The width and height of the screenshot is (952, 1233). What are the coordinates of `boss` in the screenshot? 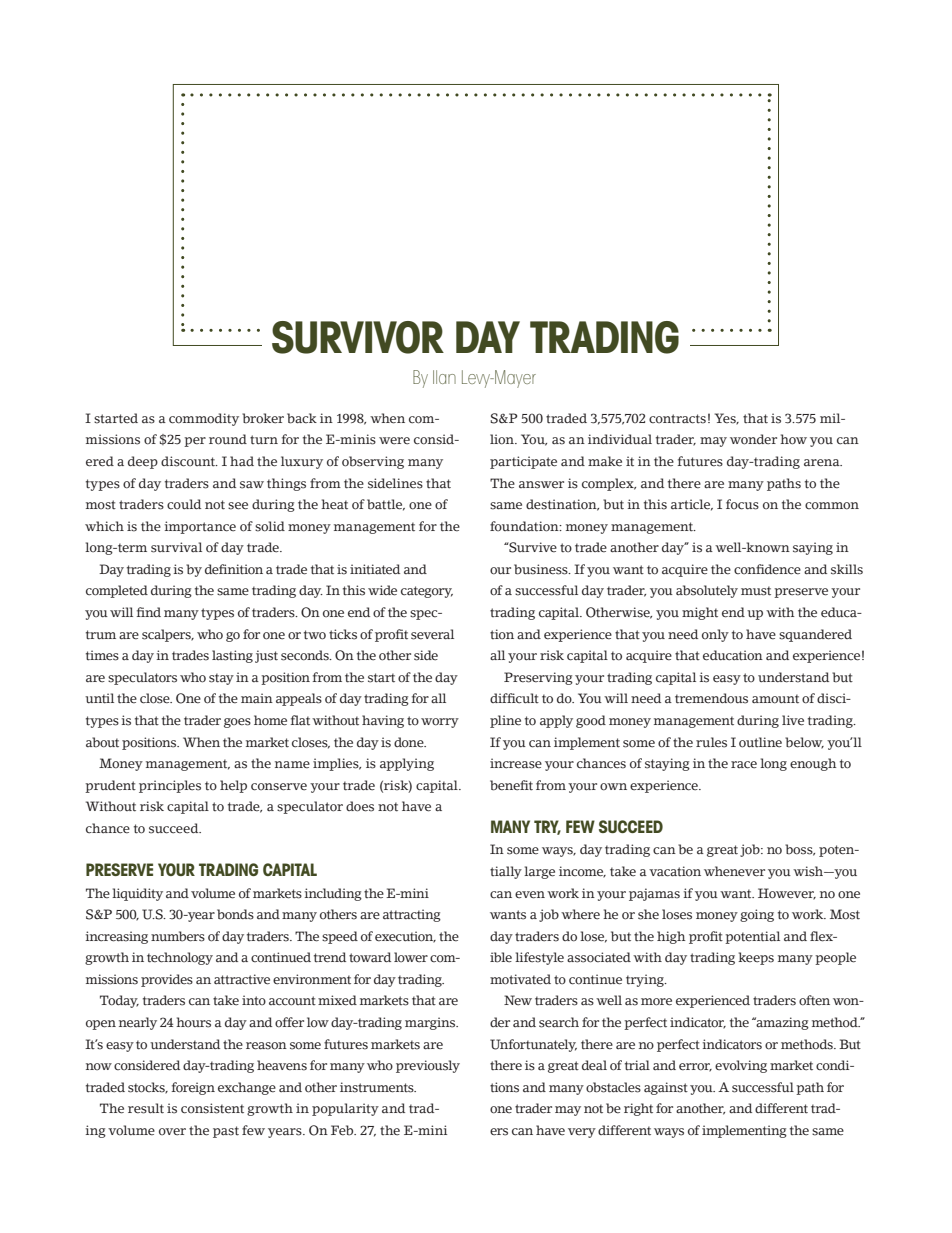 It's located at (800, 850).
